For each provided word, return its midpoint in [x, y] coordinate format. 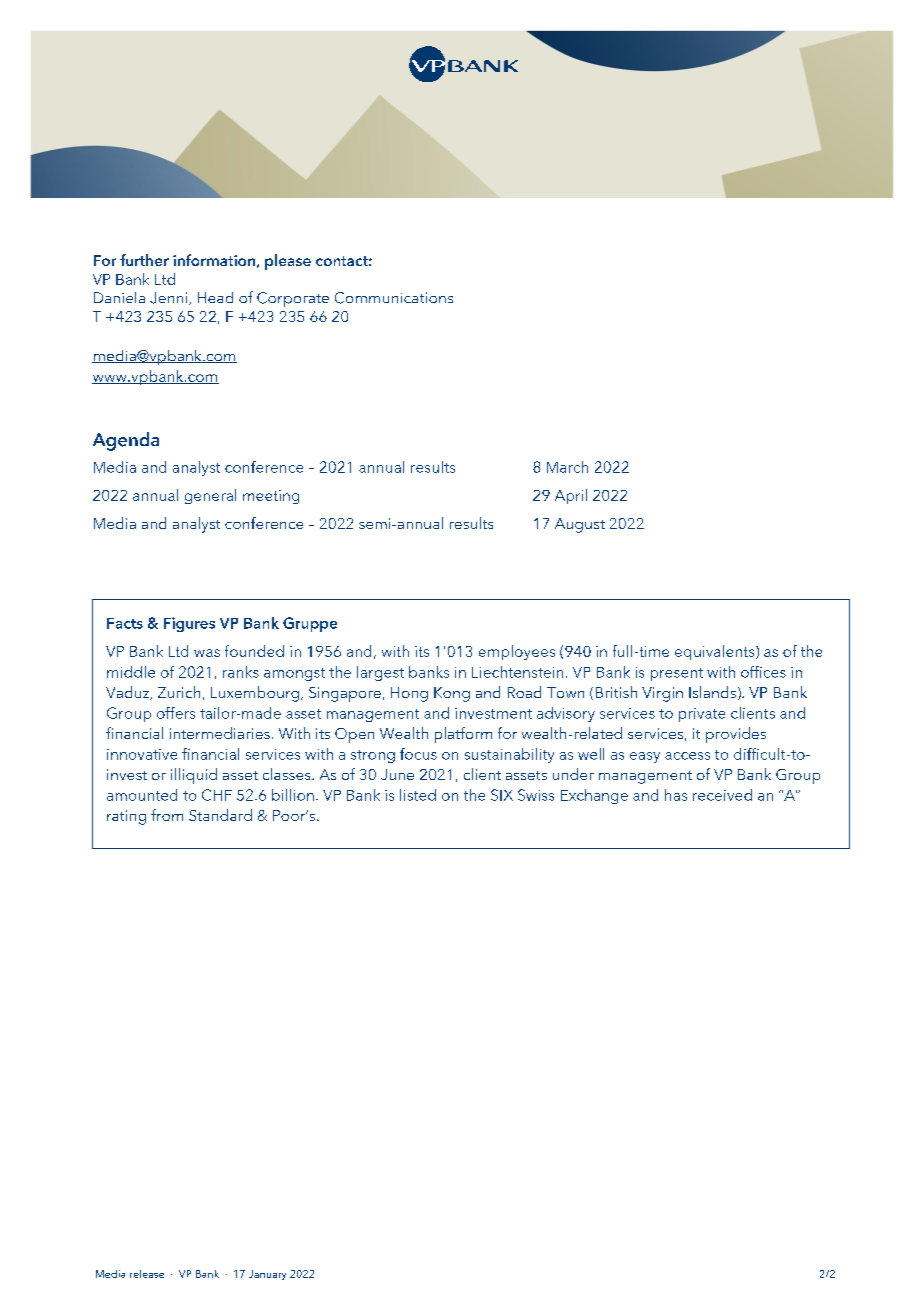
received [722, 795]
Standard [220, 815]
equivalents [716, 652]
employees [517, 652]
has [676, 795]
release [147, 1274]
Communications [394, 298]
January [267, 1275]
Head [215, 297]
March [567, 467]
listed [418, 795]
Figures [189, 624]
